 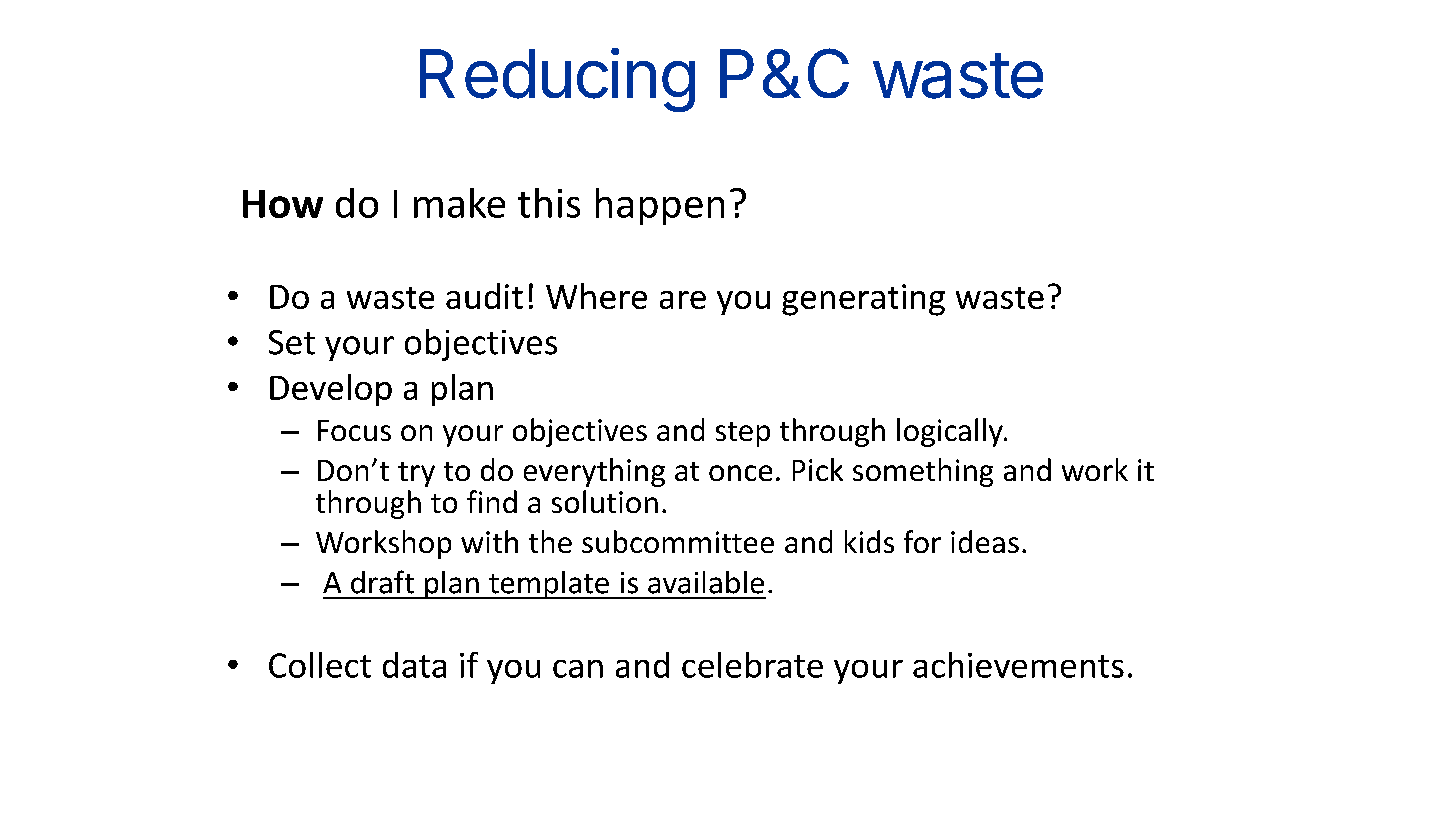 I want to click on are, so click(x=683, y=300).
